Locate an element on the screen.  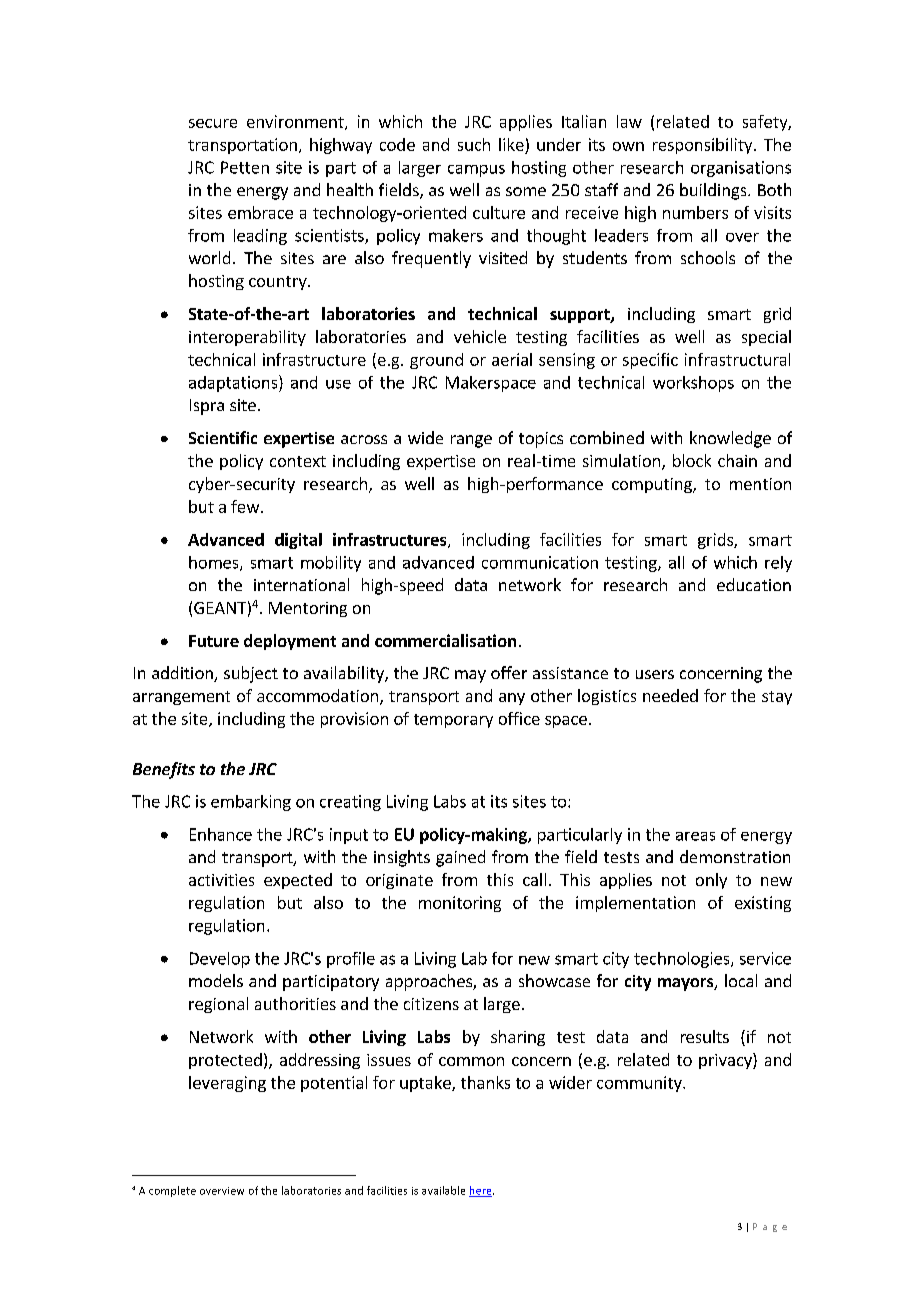
community is located at coordinates (640, 1084).
